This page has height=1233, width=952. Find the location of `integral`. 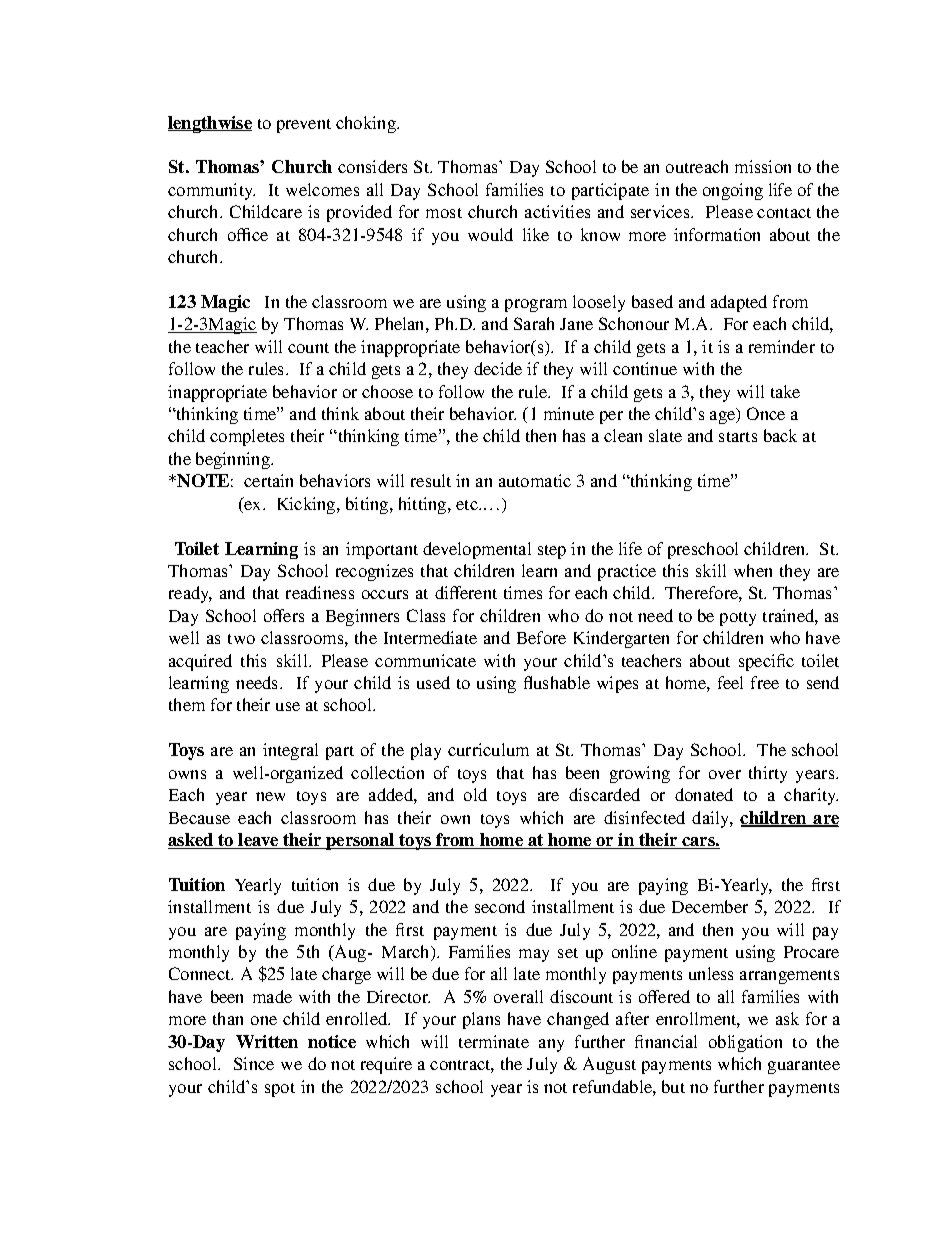

integral is located at coordinates (290, 751).
